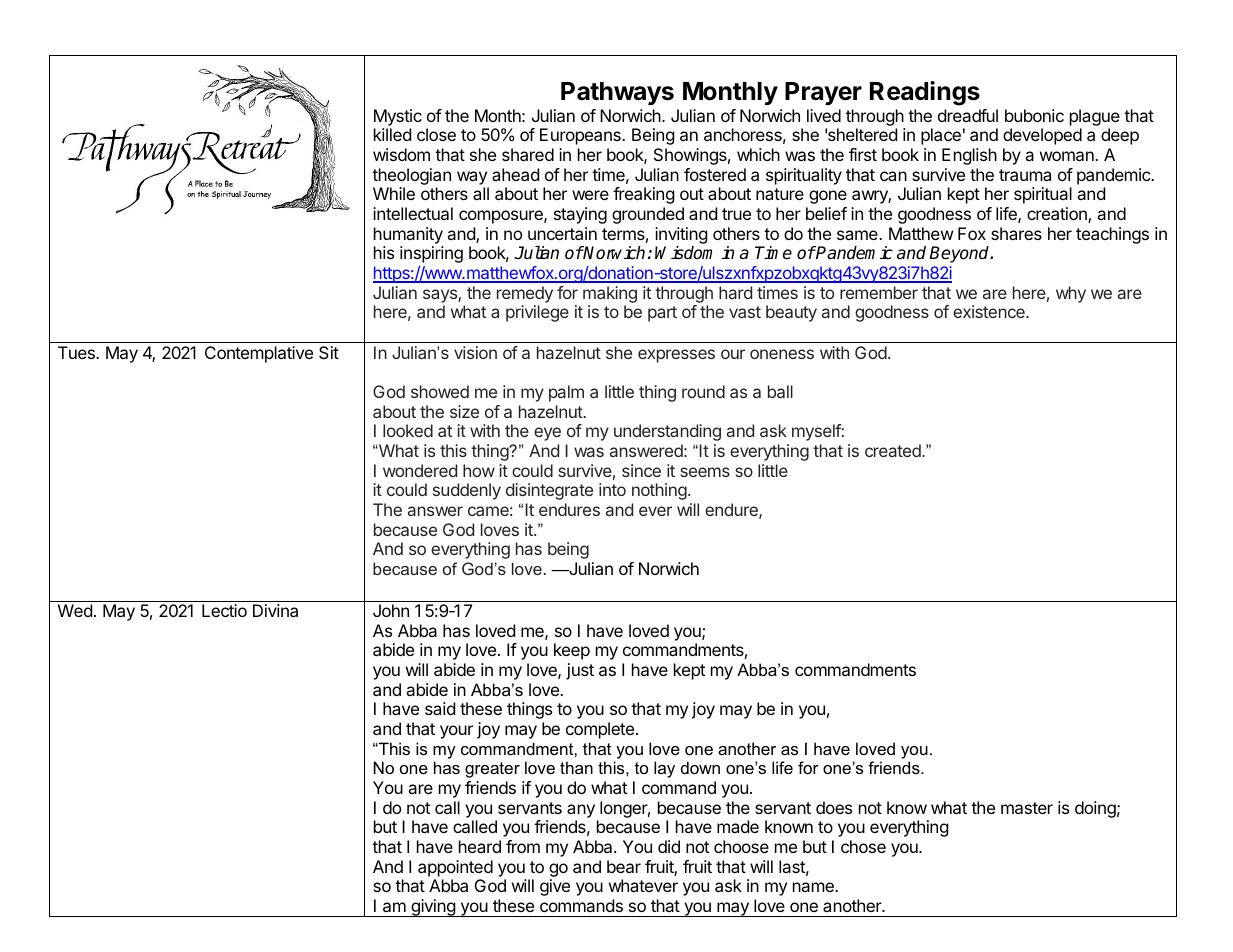 The width and height of the document is (1233, 952). I want to click on Europeans, so click(581, 136).
